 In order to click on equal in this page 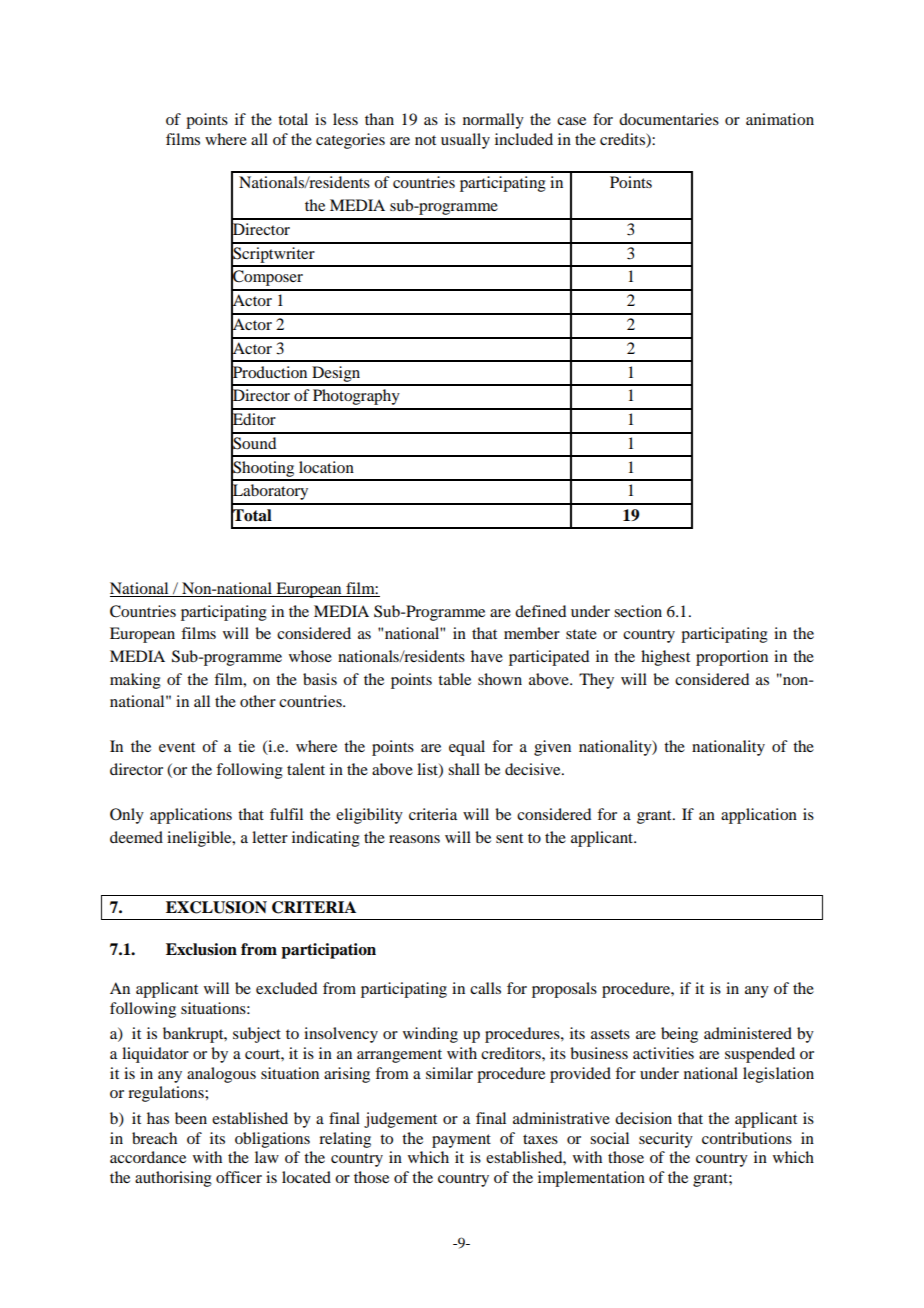, I will do `click(467, 748)`.
